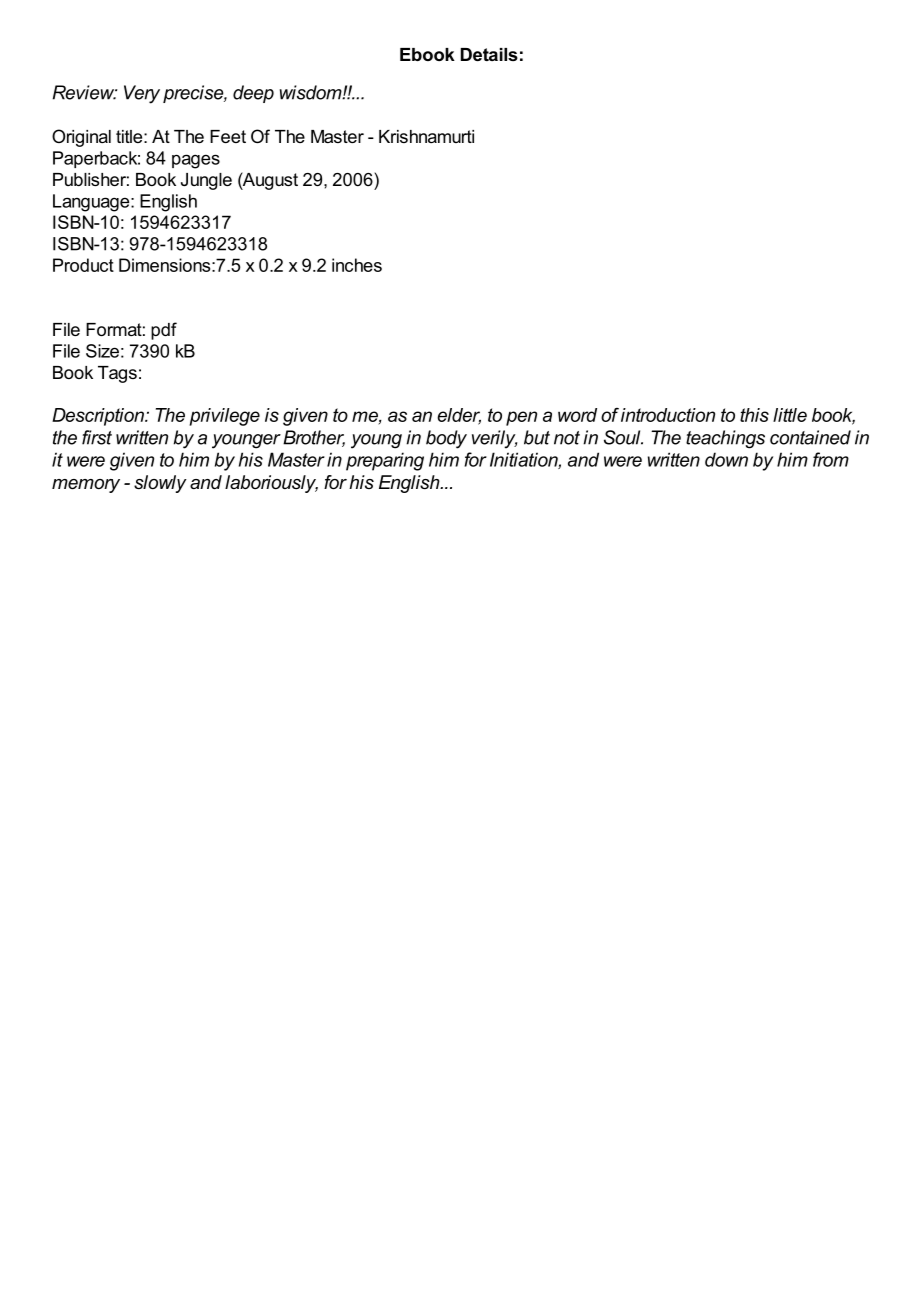 The height and width of the page is (1308, 924). I want to click on Krishnamurti, so click(426, 136).
